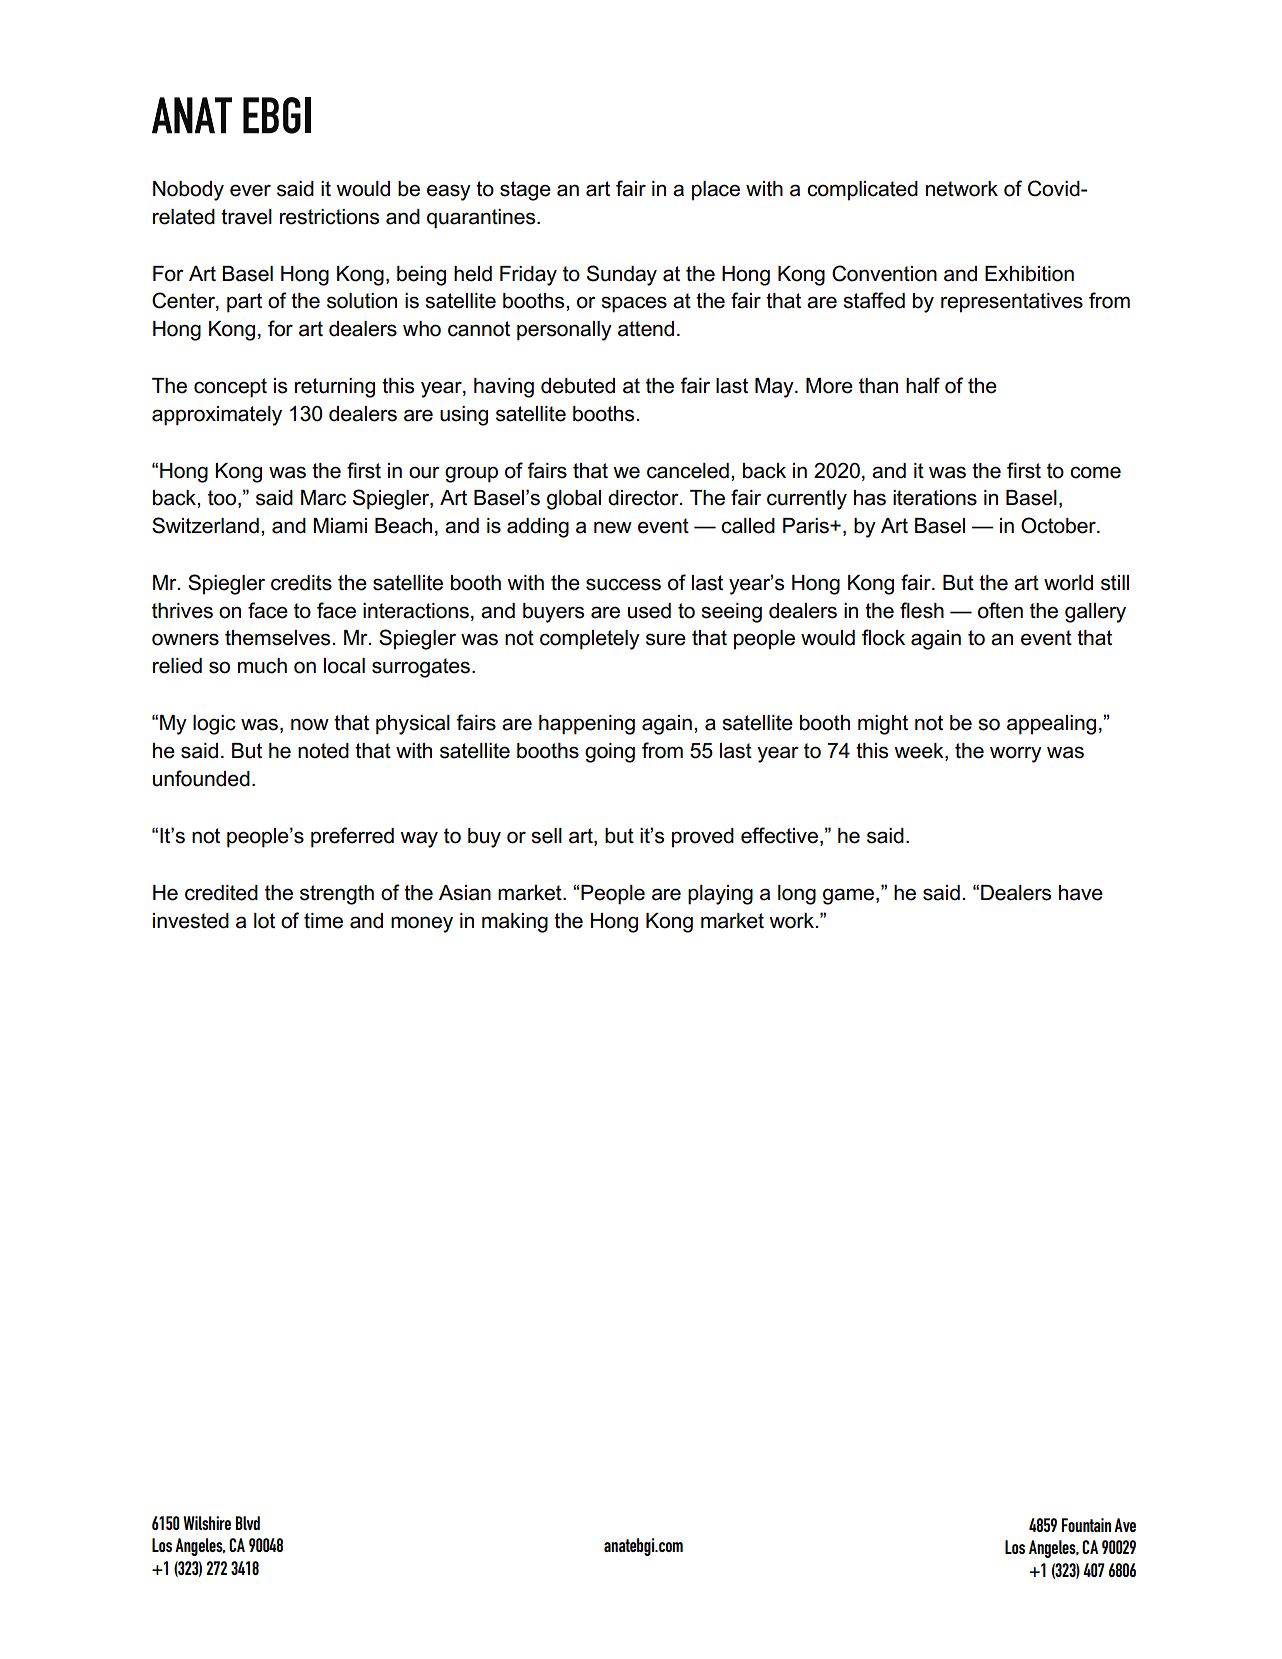  I want to click on Wilshire, so click(207, 1523).
